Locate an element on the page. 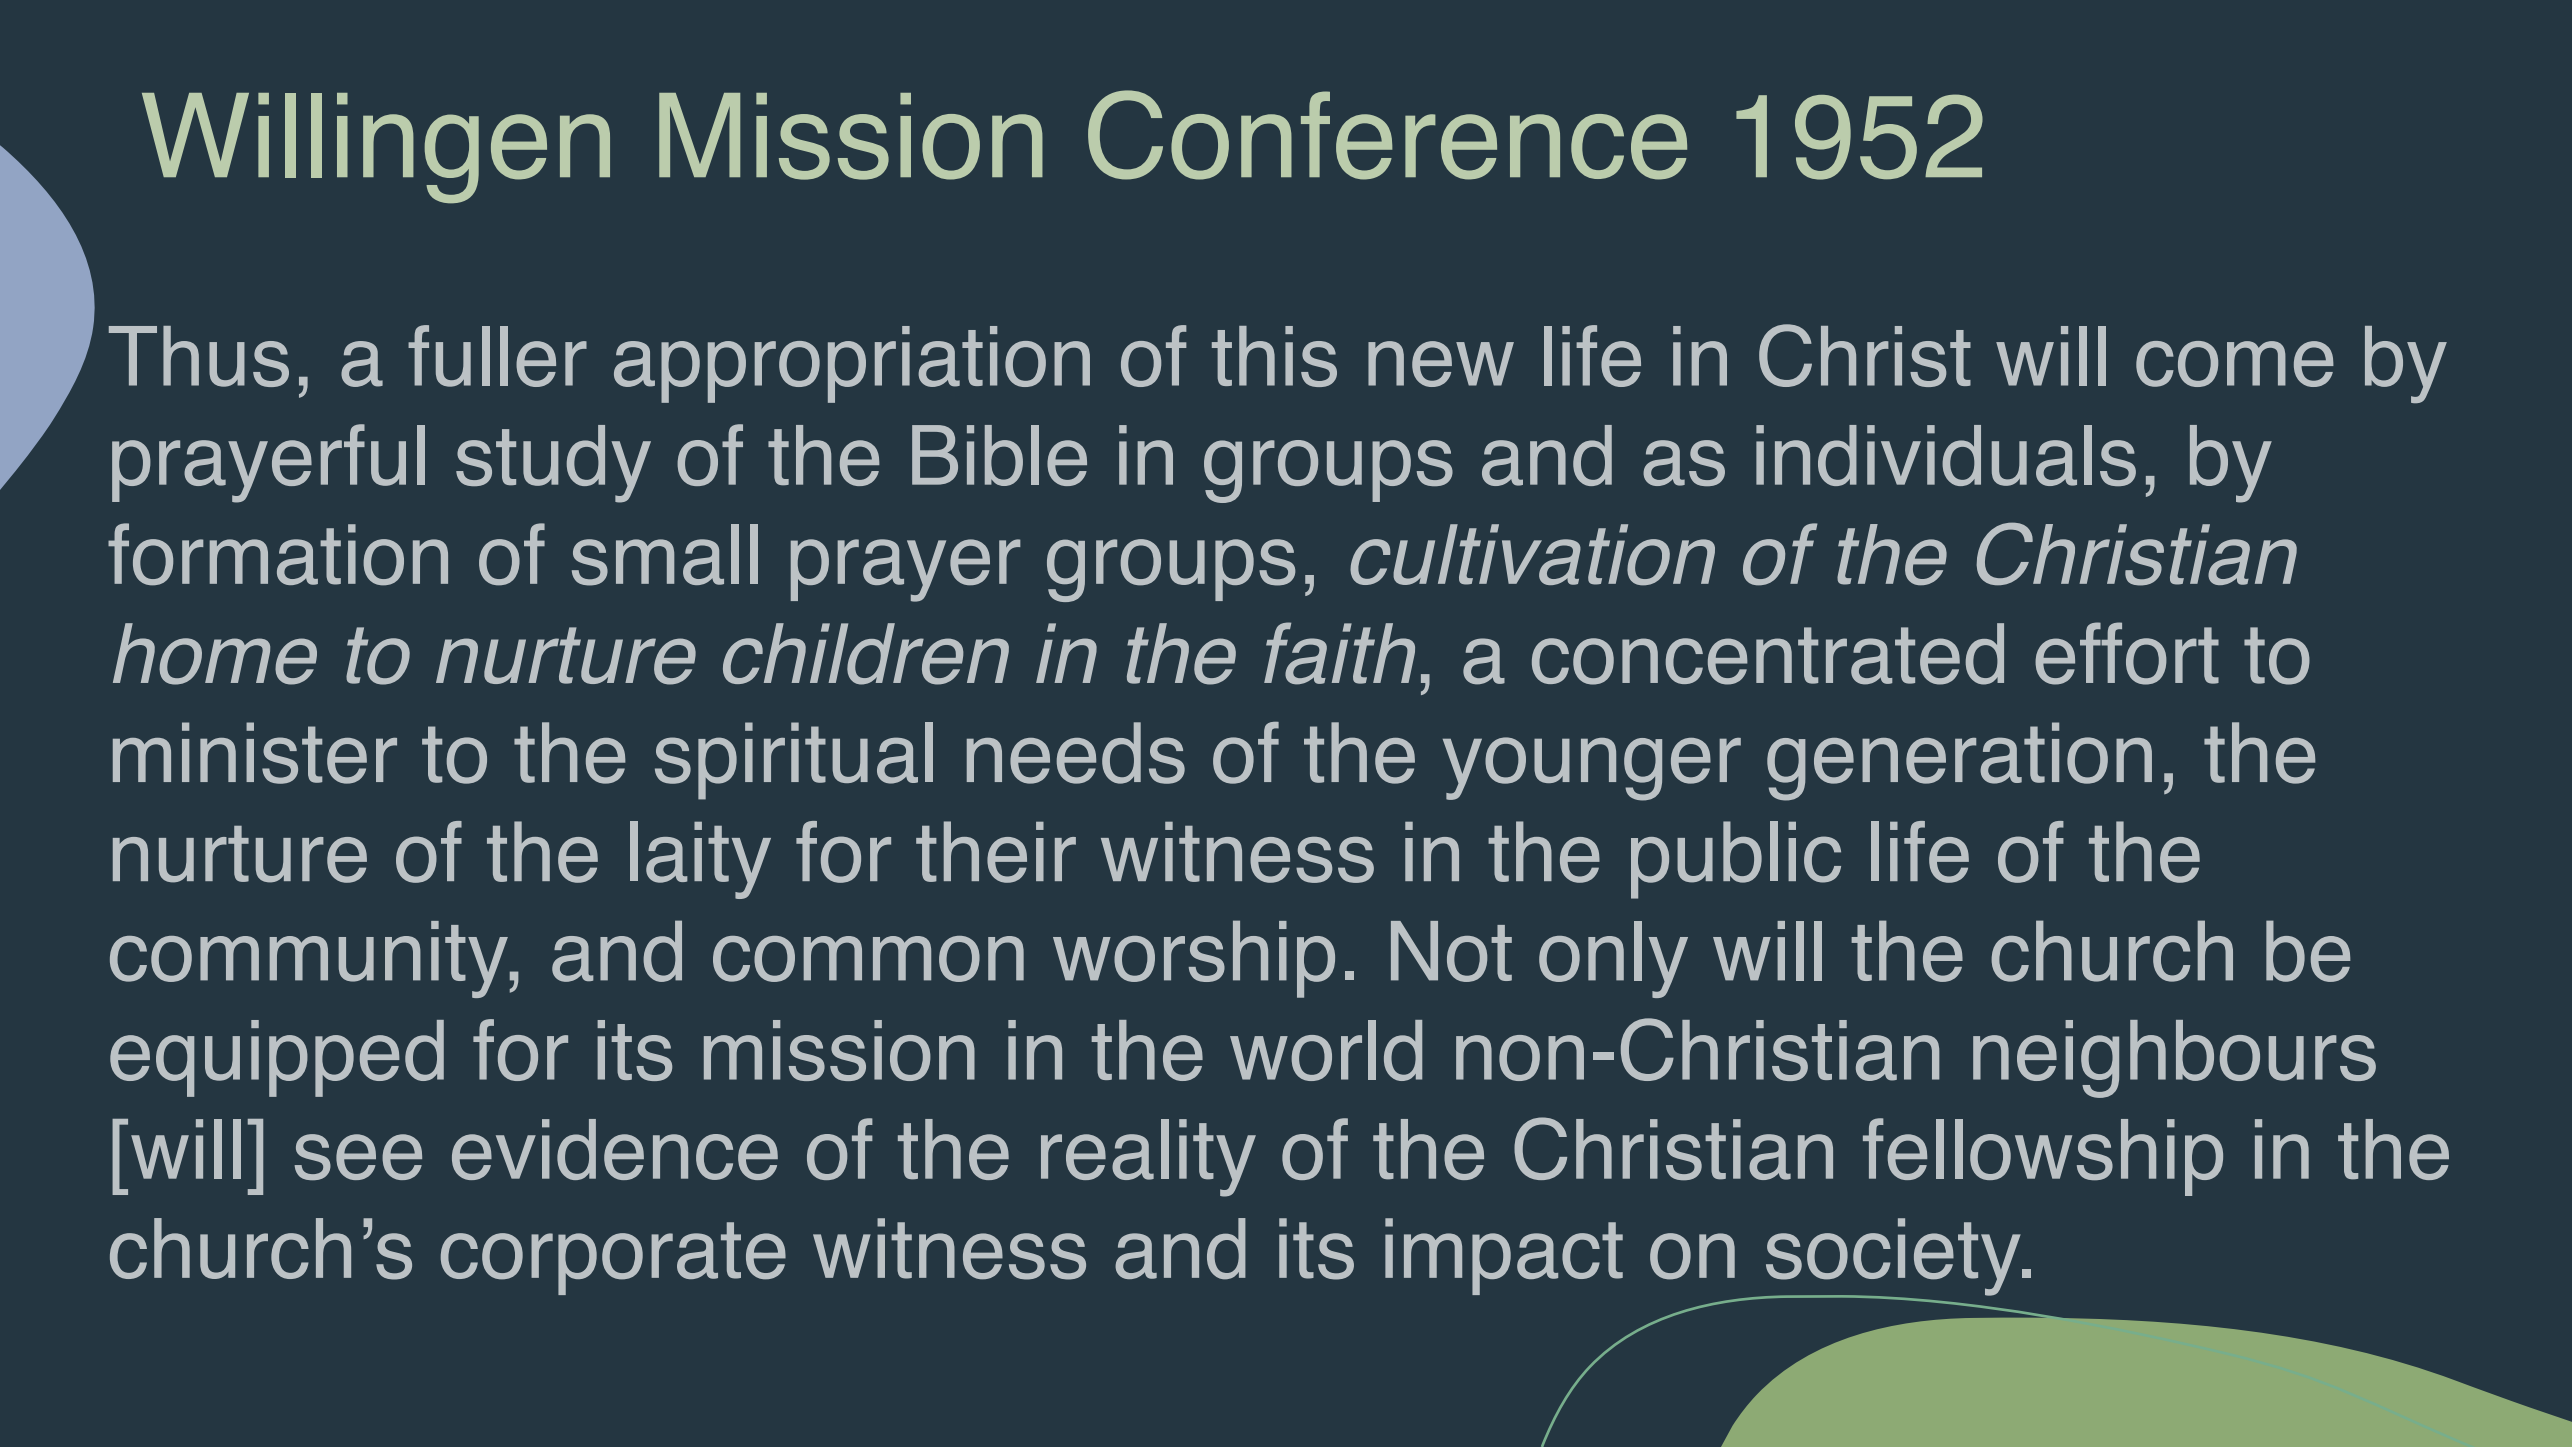 The height and width of the document is (1447, 2572). faith is located at coordinates (1339, 653).
